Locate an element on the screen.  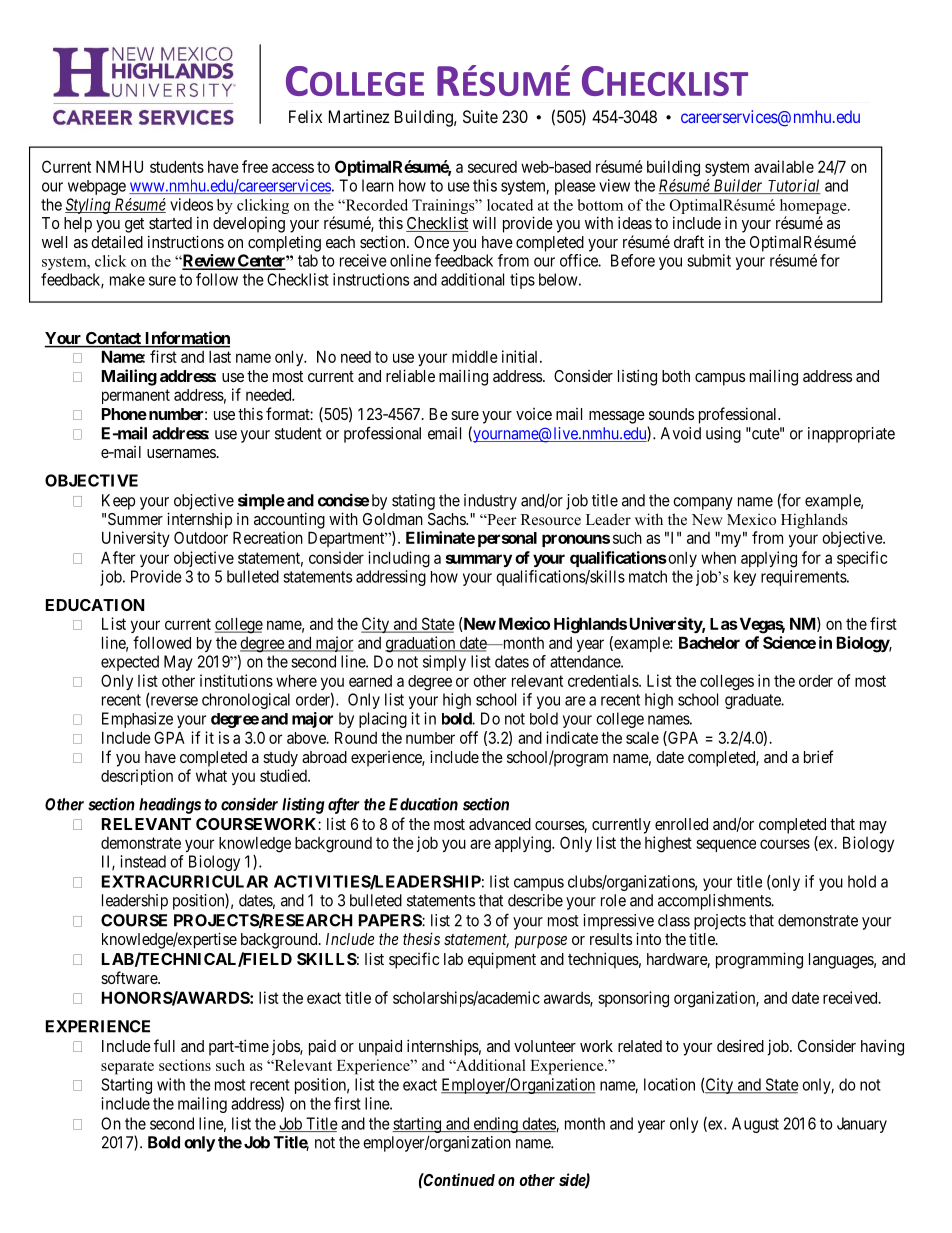
separate is located at coordinates (127, 1068).
